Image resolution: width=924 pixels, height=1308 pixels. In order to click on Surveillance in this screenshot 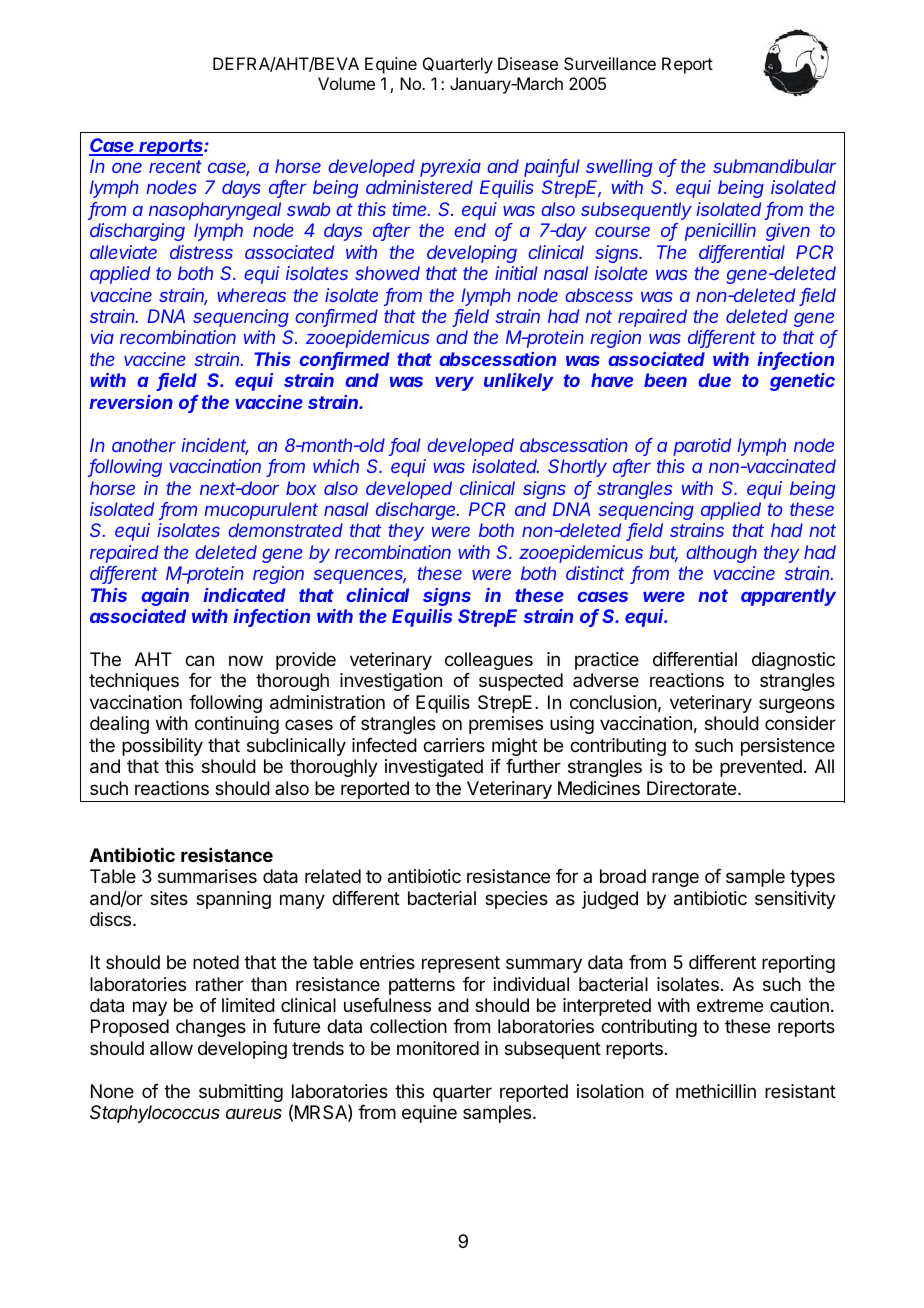, I will do `click(610, 63)`.
